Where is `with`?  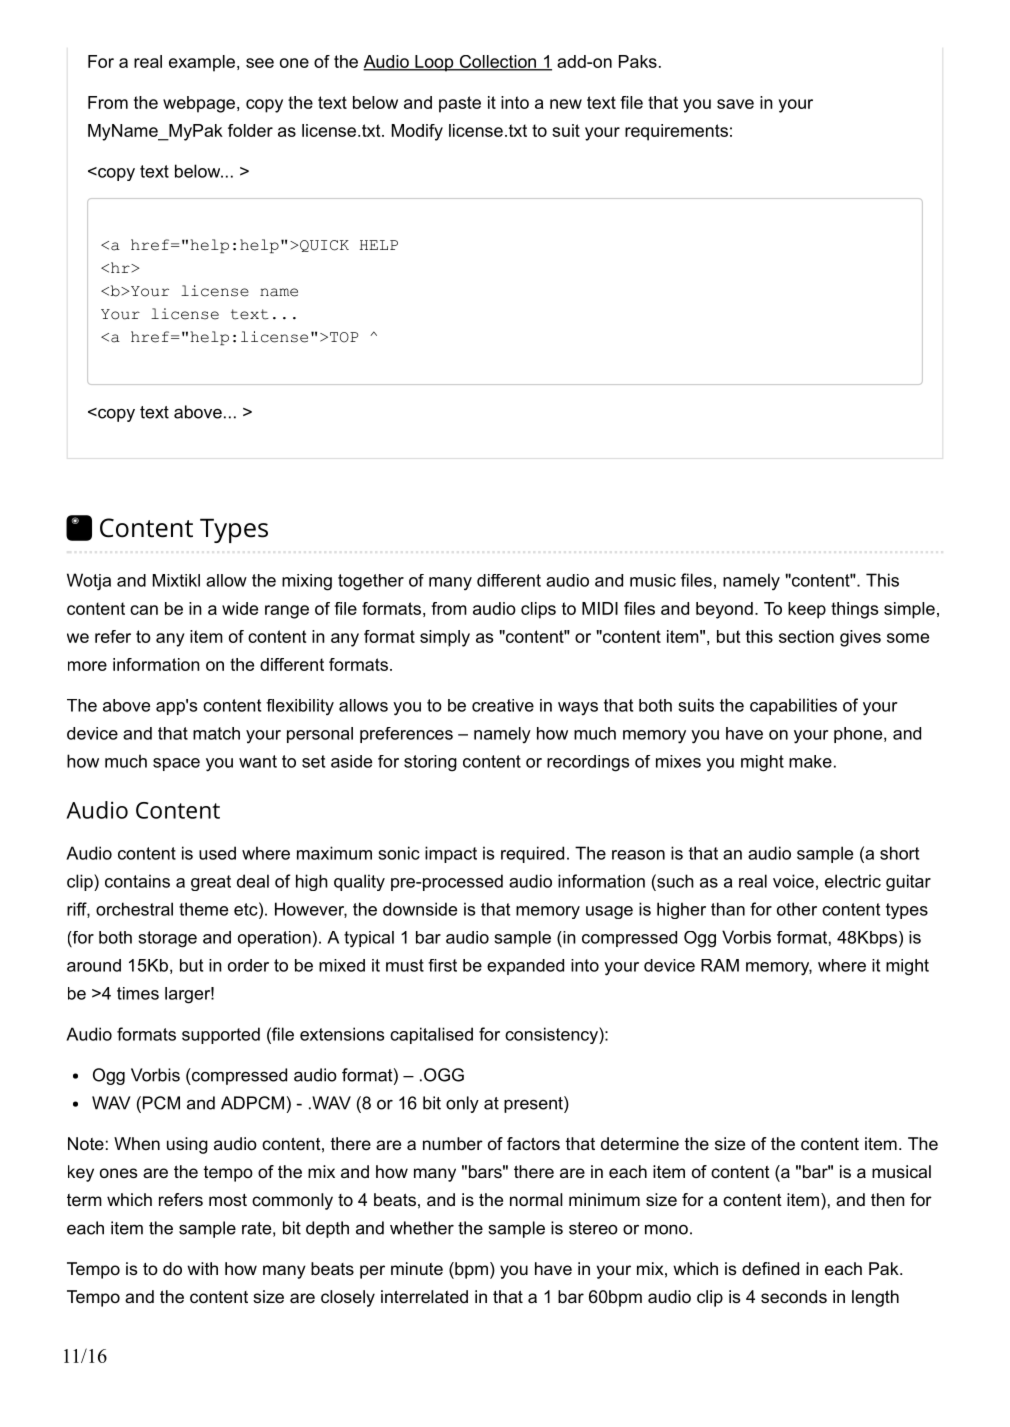
with is located at coordinates (202, 1268).
